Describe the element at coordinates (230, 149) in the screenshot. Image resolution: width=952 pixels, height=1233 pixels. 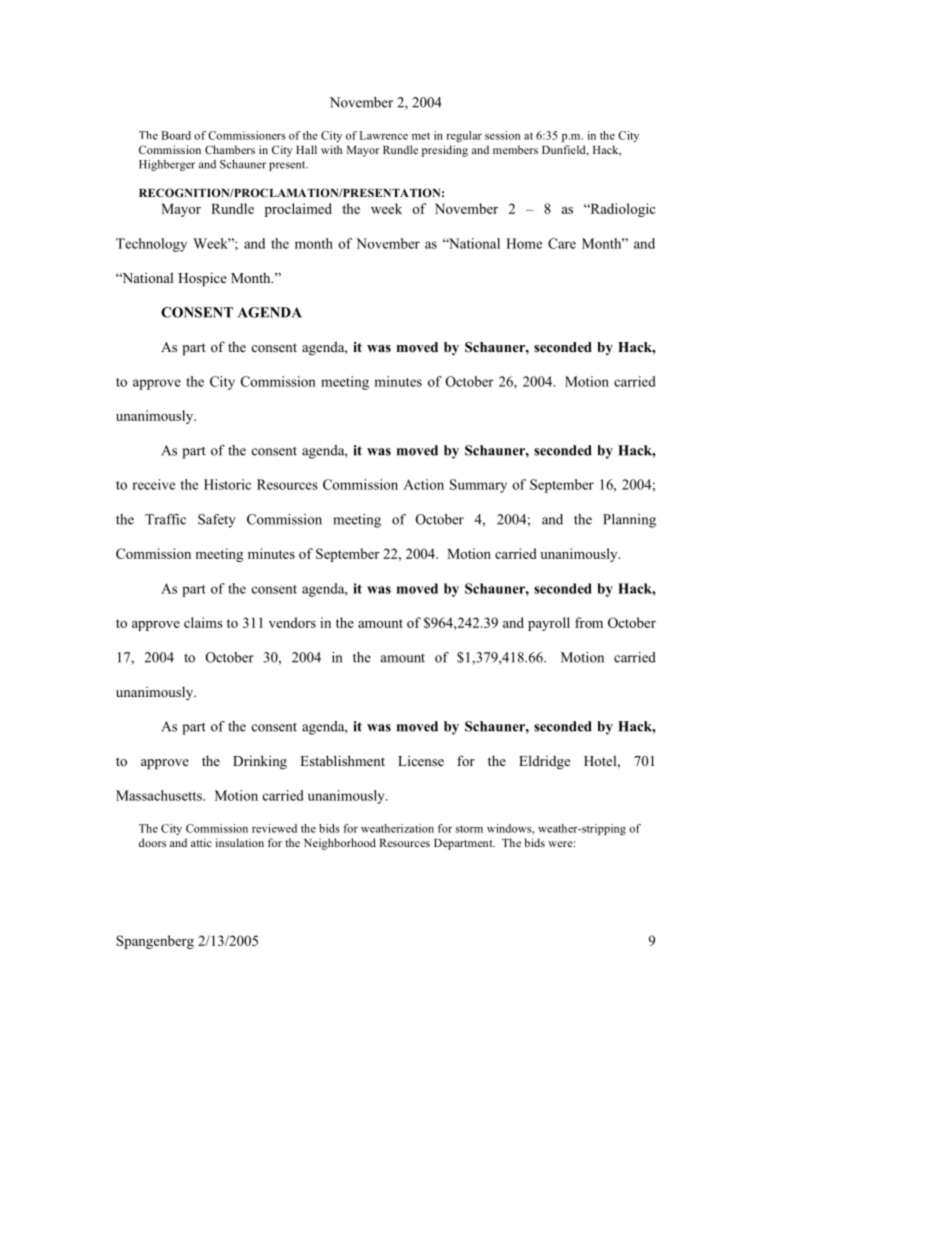
I see `Chambers` at that location.
